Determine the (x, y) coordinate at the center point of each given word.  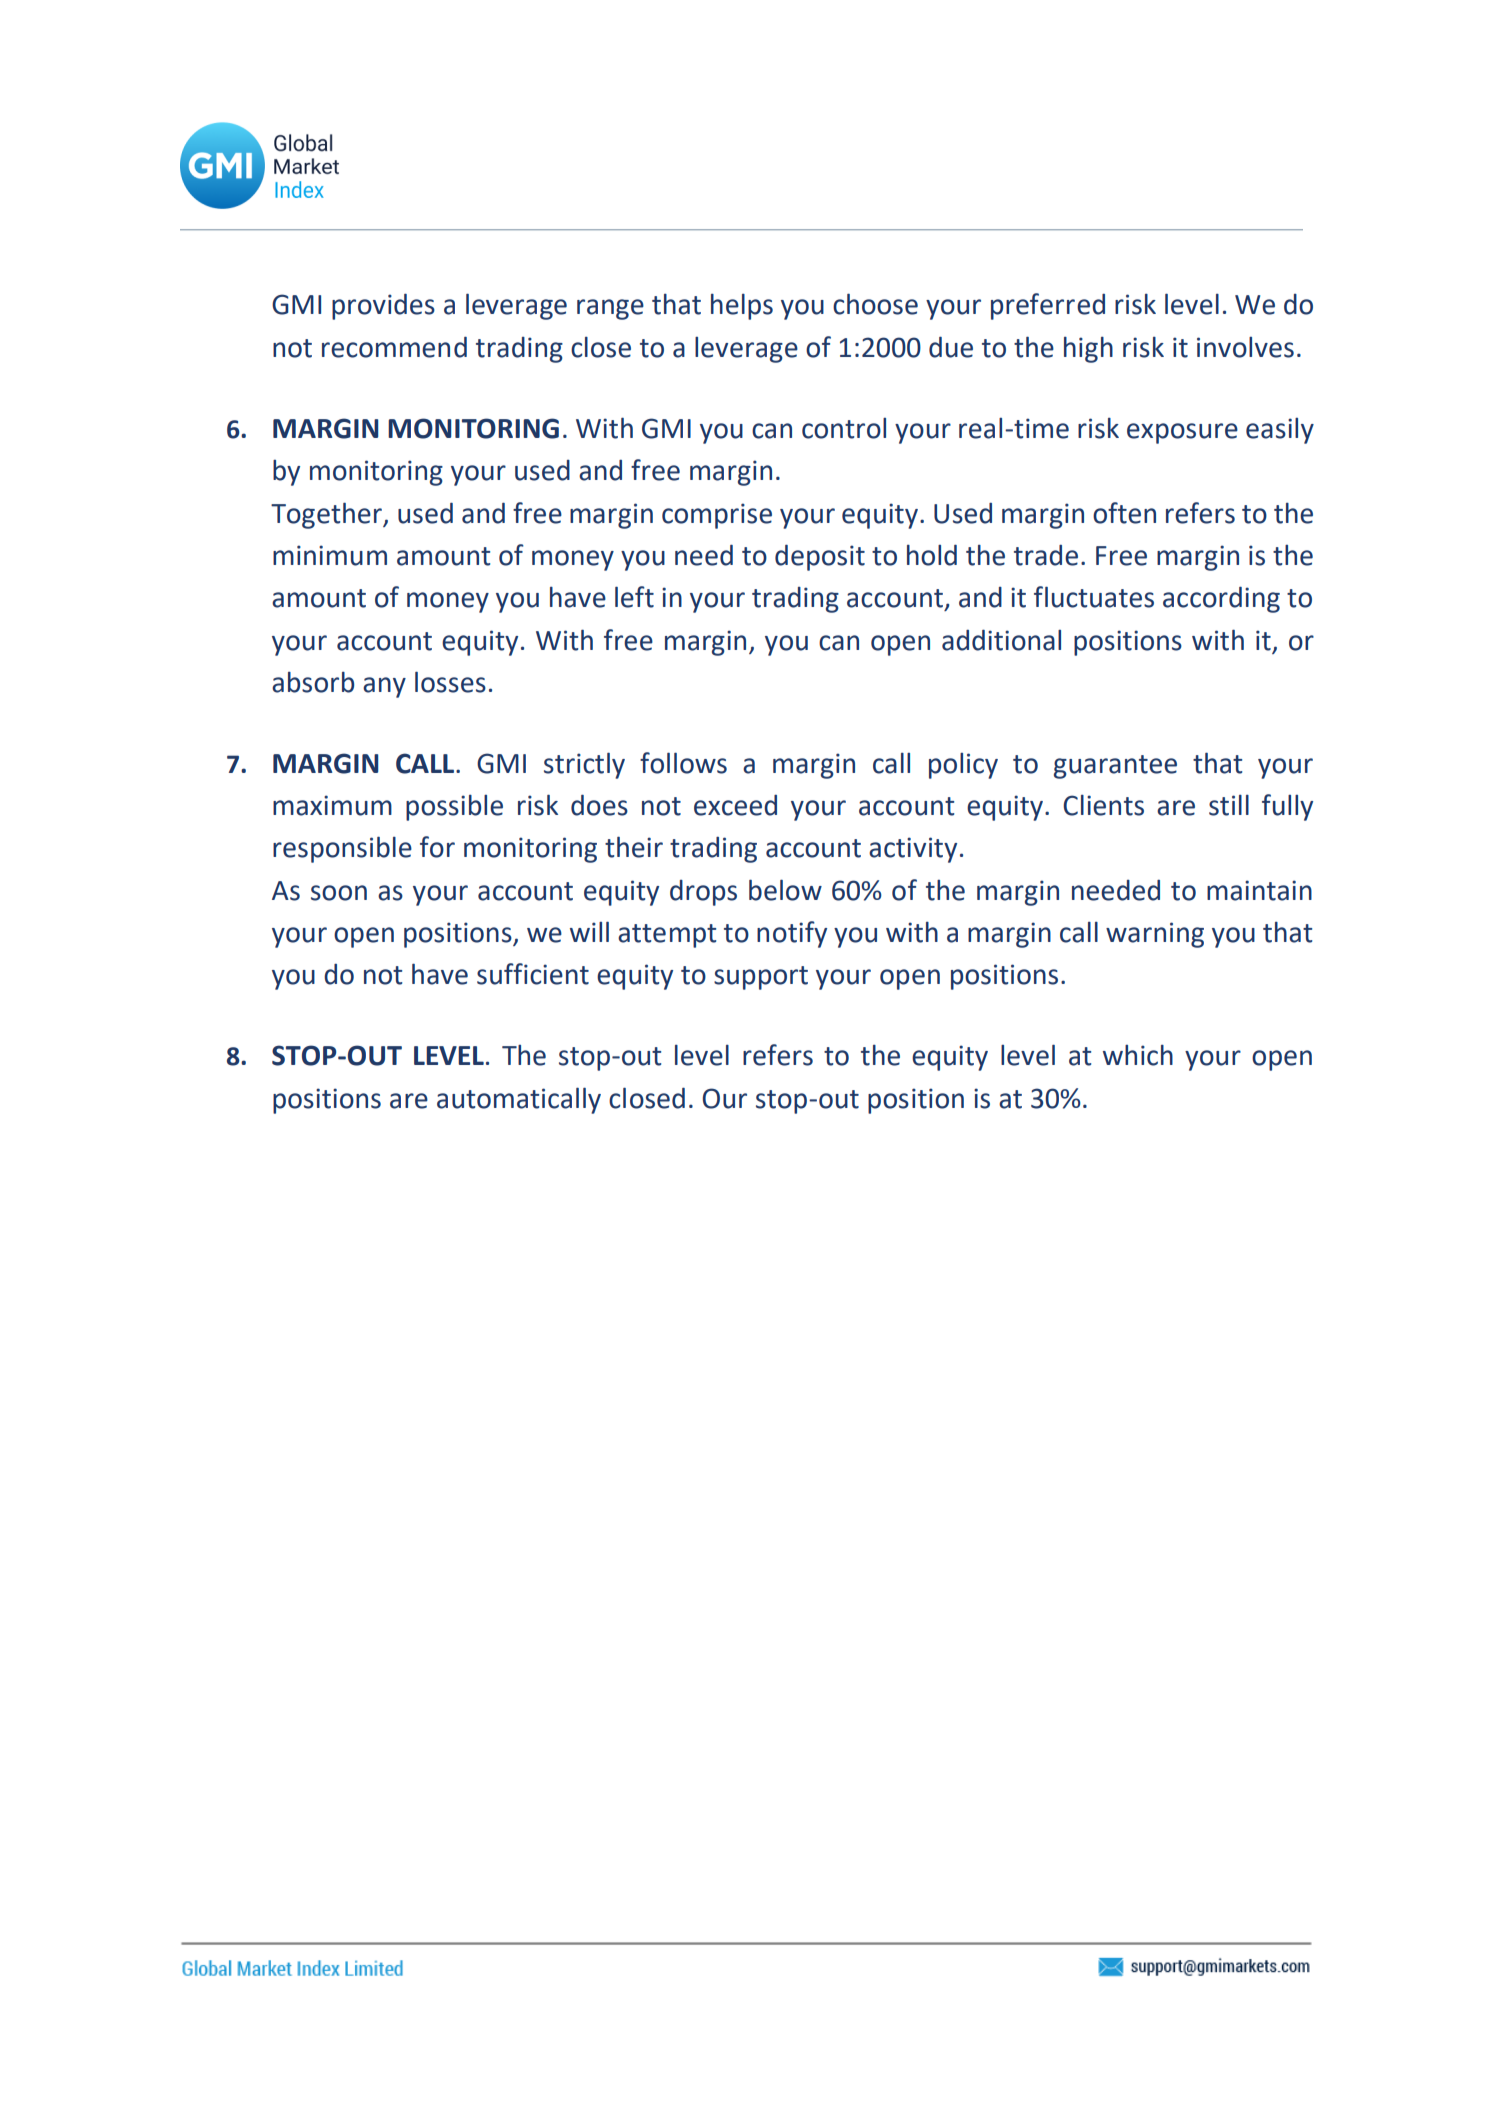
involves (1245, 347)
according (1221, 599)
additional (1001, 640)
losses (450, 682)
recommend (394, 347)
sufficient (533, 974)
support (761, 978)
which (1138, 1055)
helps (742, 307)
